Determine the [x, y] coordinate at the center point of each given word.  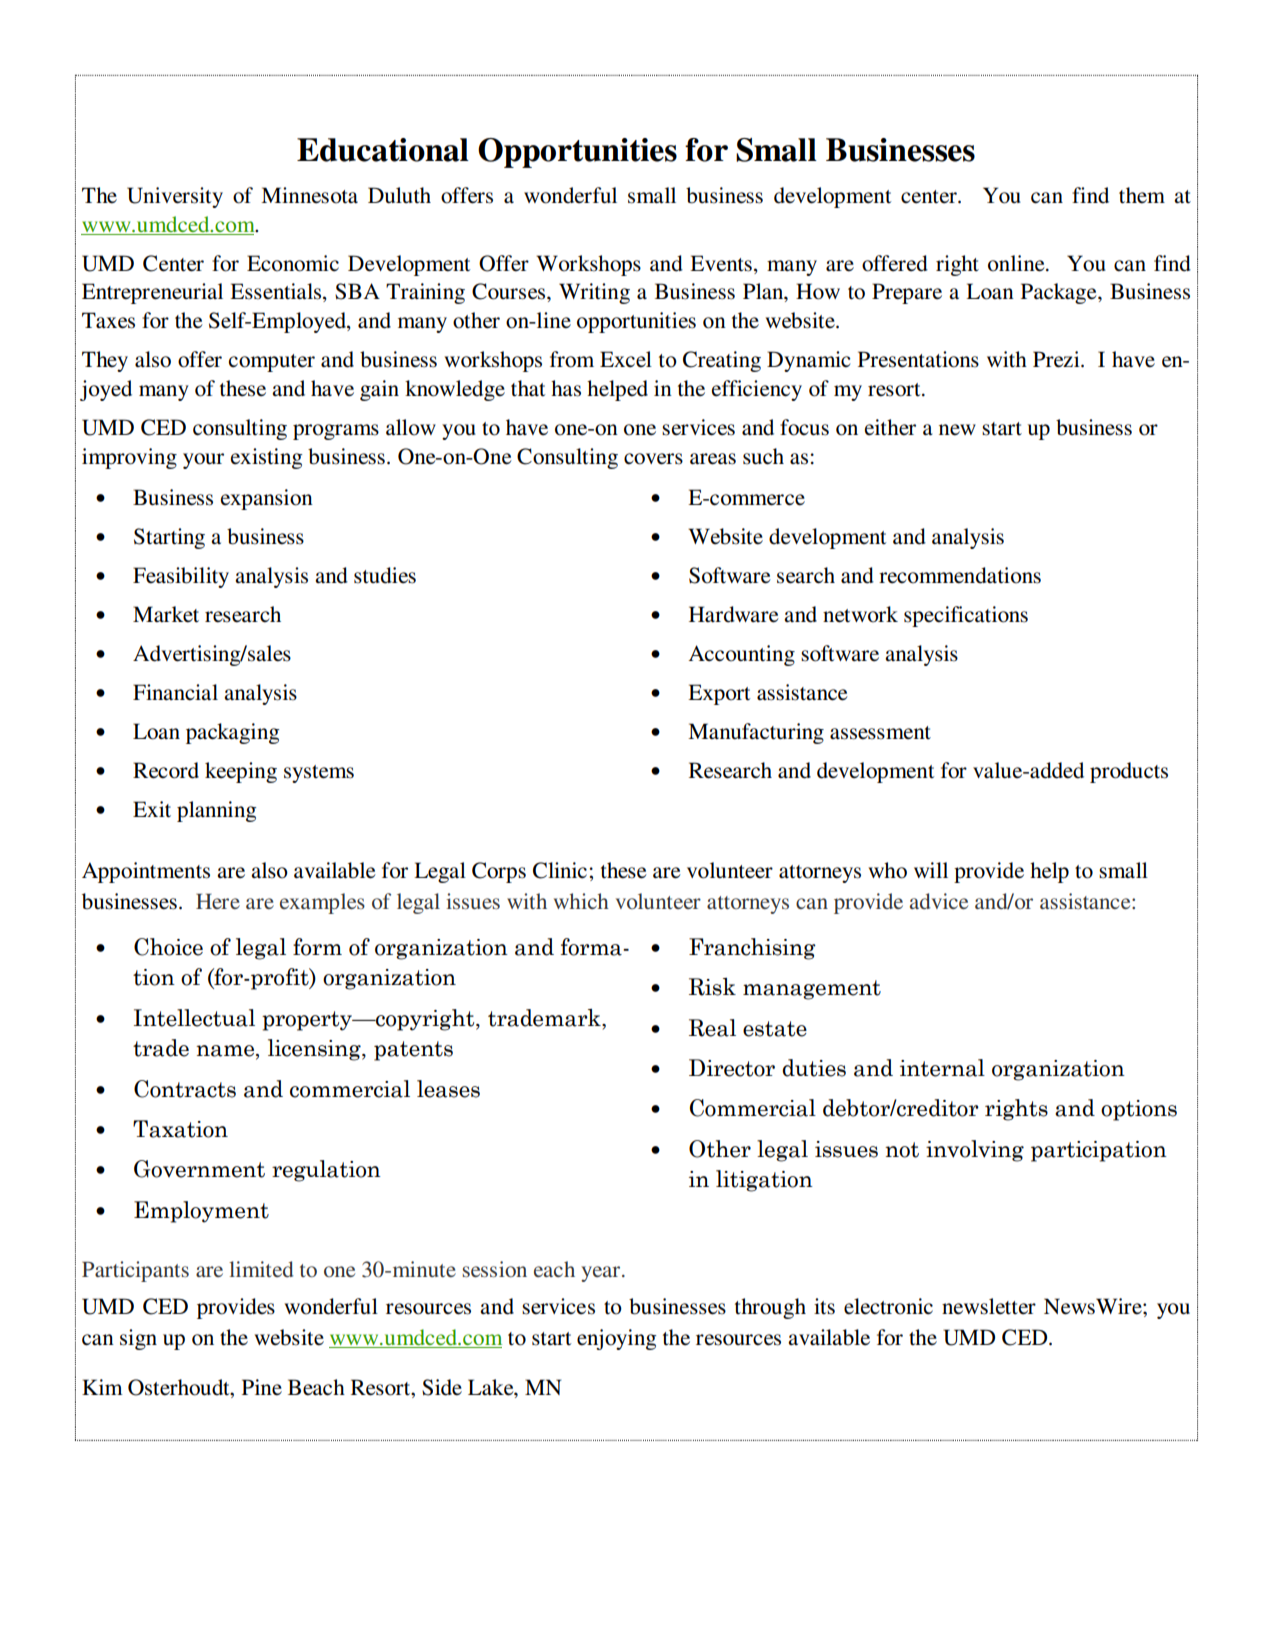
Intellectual [194, 1018]
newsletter [989, 1306]
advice [939, 901]
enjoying [616, 1339]
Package [1060, 293]
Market [166, 614]
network [860, 614]
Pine [262, 1387]
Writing [594, 293]
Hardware [734, 614]
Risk [712, 987]
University [175, 197]
